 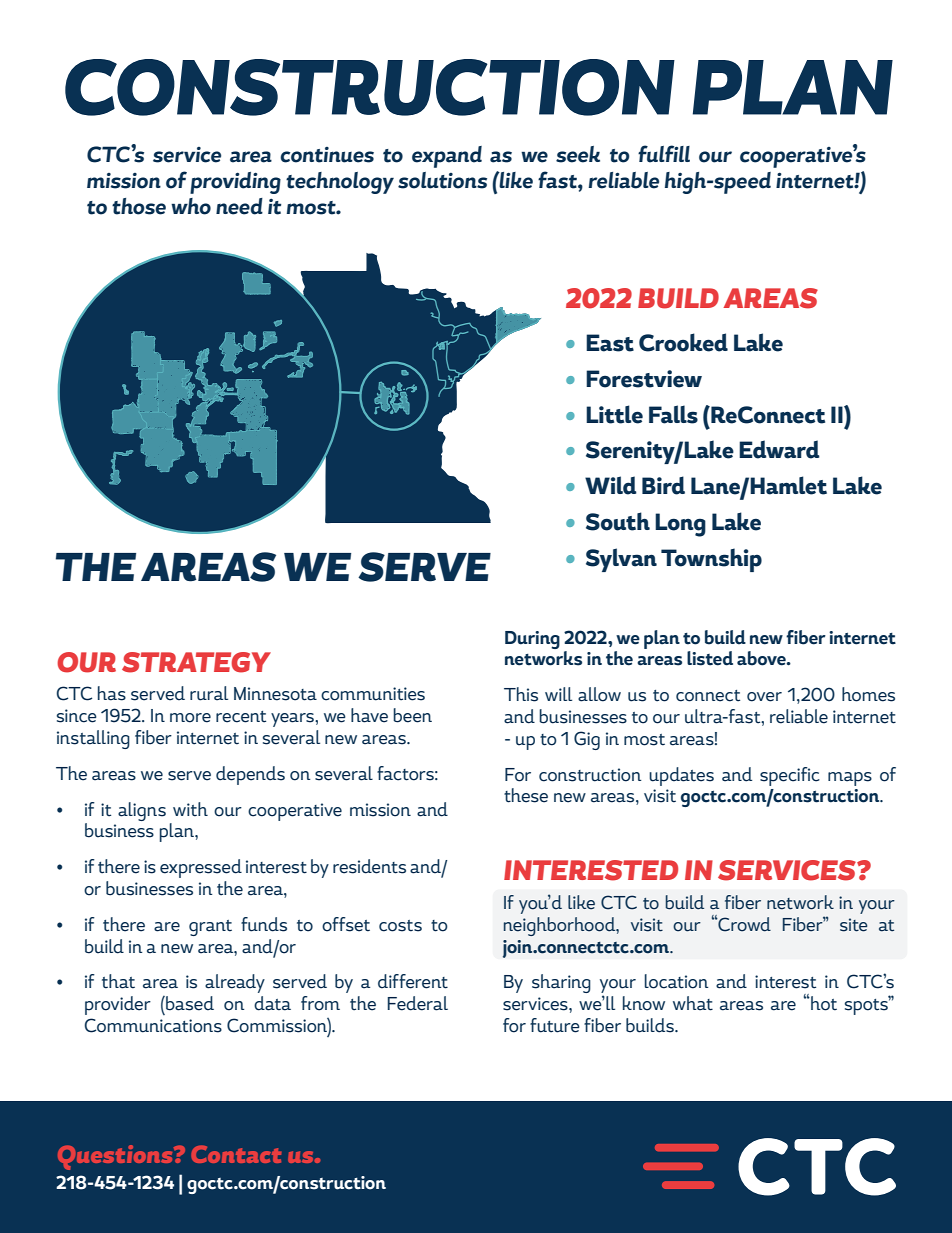 I want to click on hot, so click(x=823, y=1003).
